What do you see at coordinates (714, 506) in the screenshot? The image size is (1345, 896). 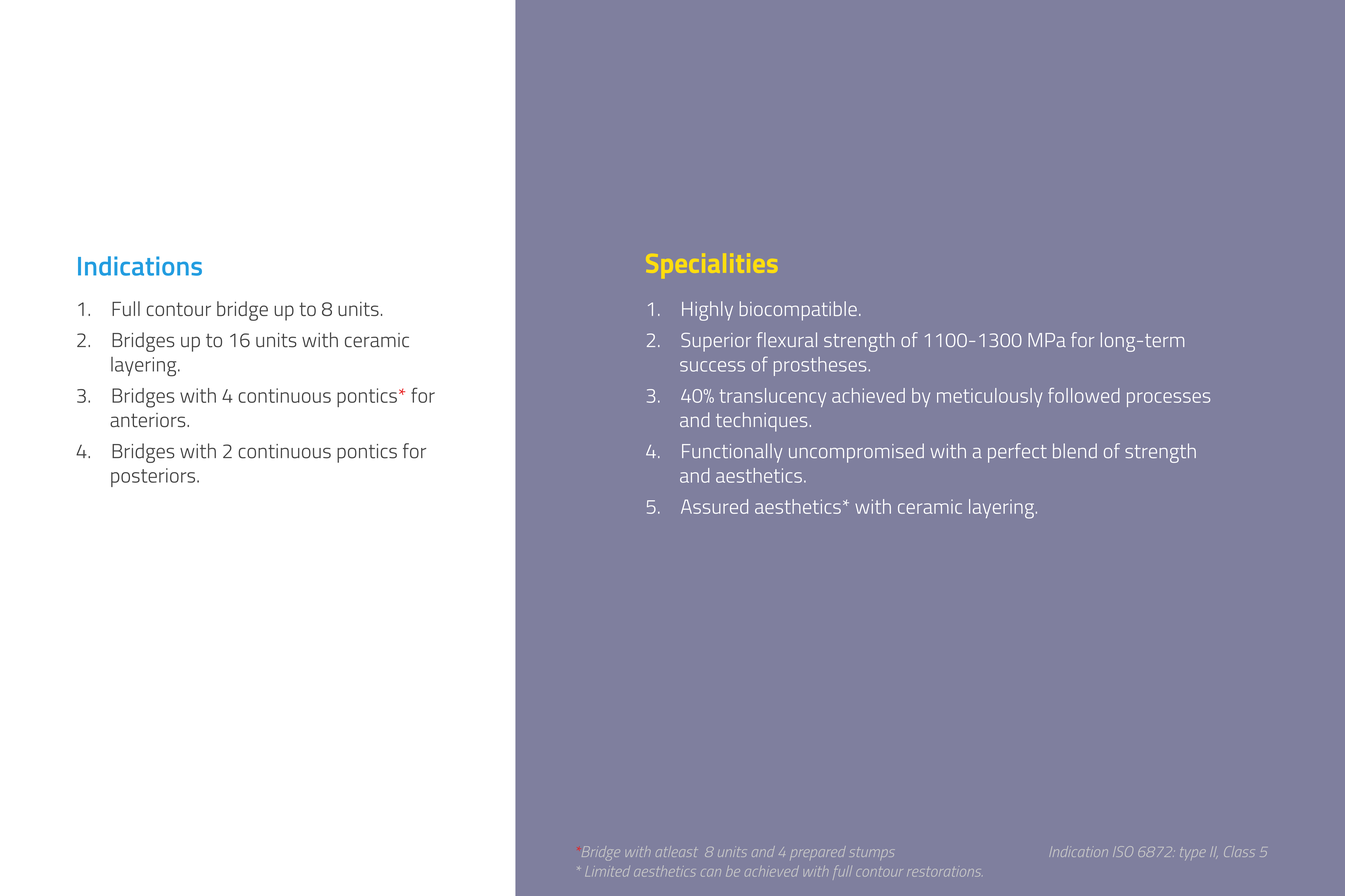 I see `Assured` at bounding box center [714, 506].
